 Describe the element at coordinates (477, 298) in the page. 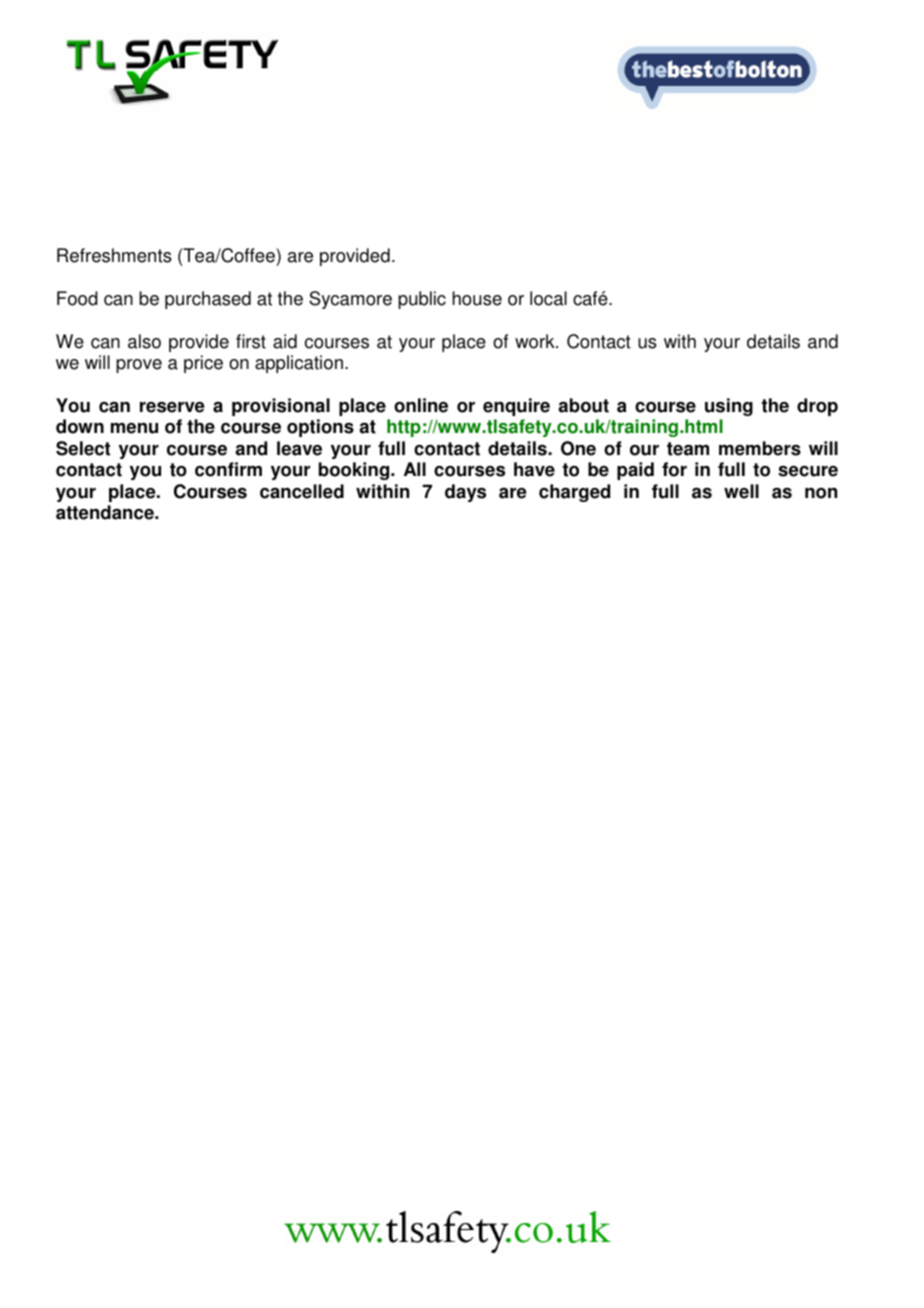

I see `house` at that location.
